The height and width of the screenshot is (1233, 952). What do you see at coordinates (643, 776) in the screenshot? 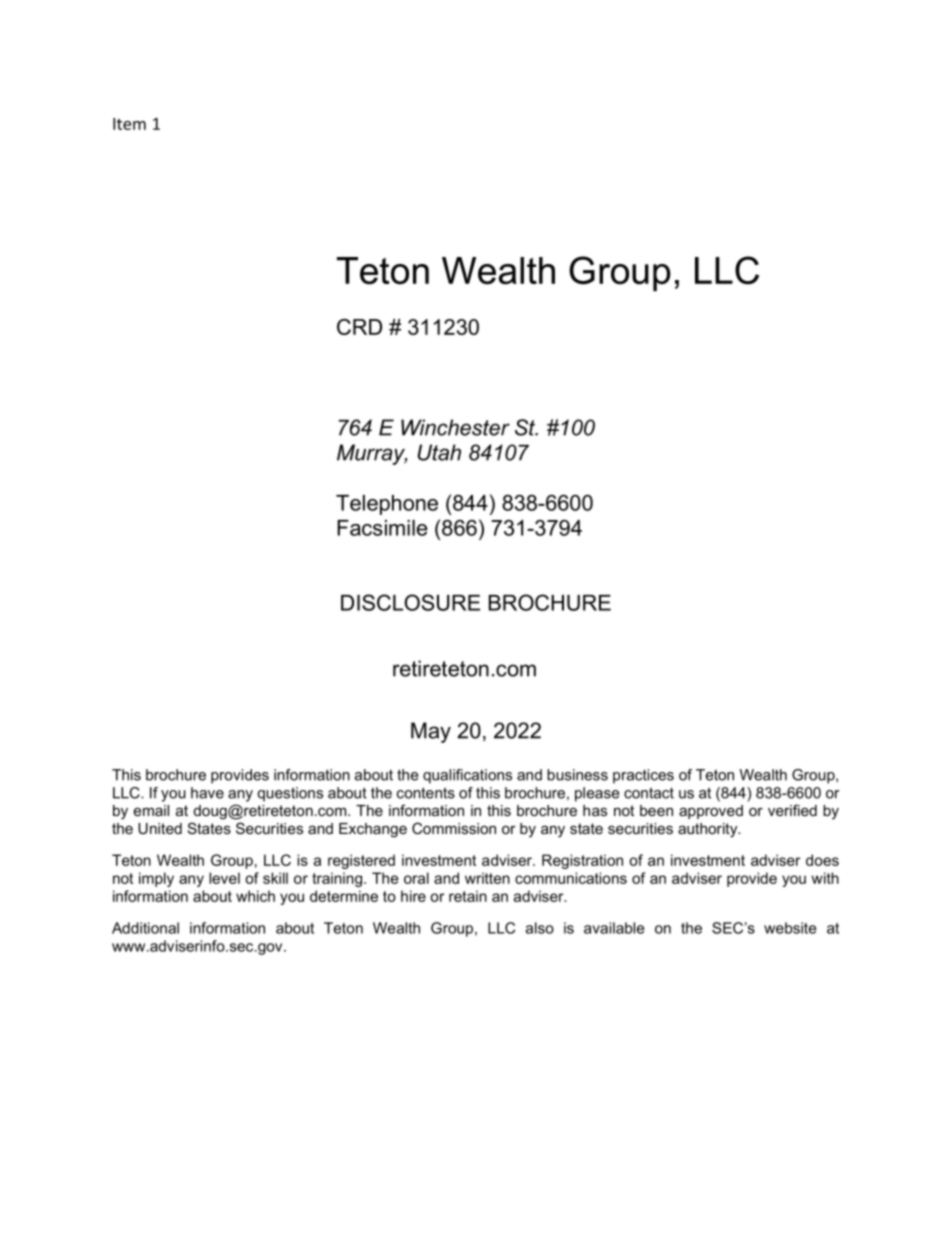
I see `practices` at bounding box center [643, 776].
